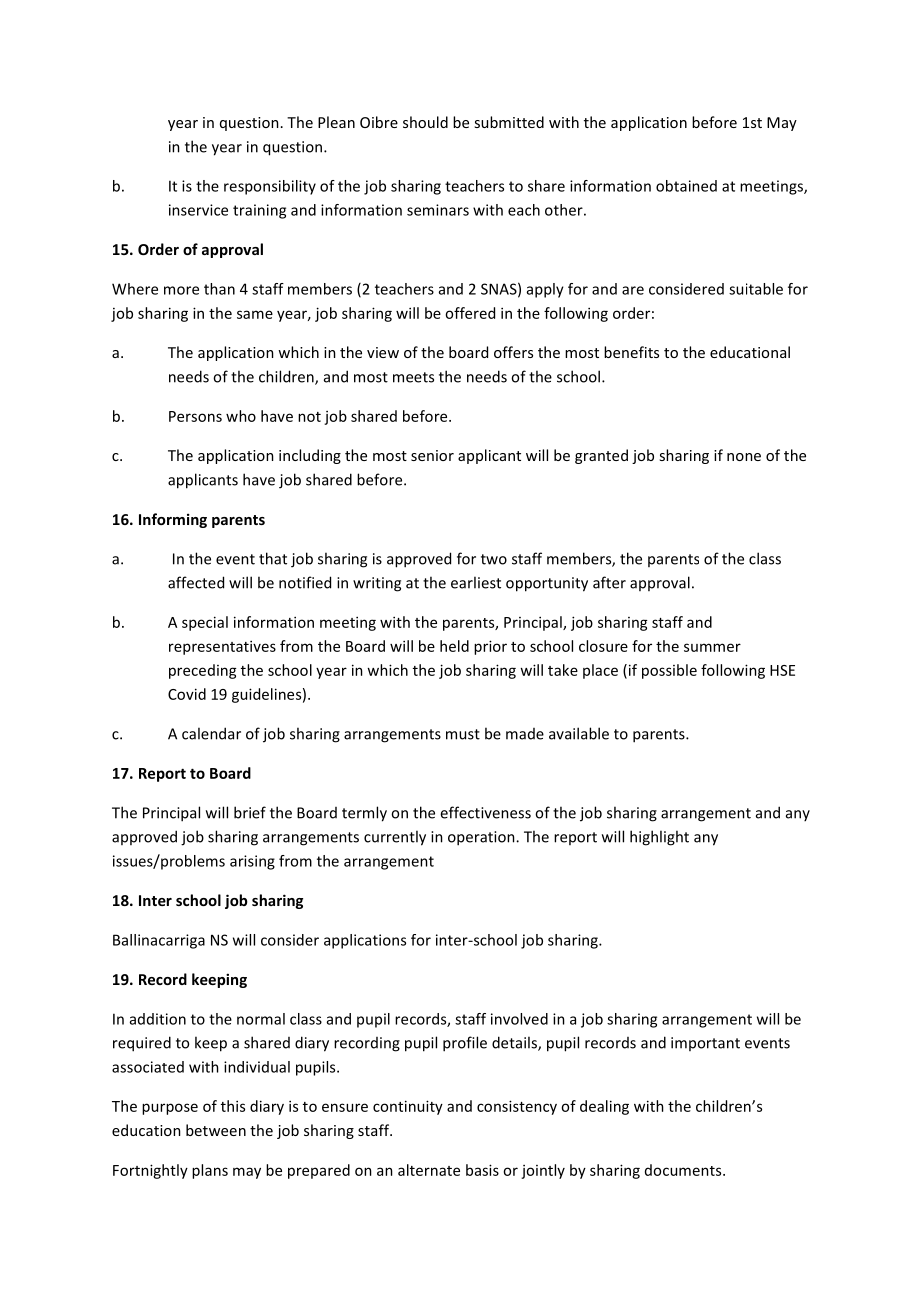  I want to click on responsibility, so click(270, 187).
